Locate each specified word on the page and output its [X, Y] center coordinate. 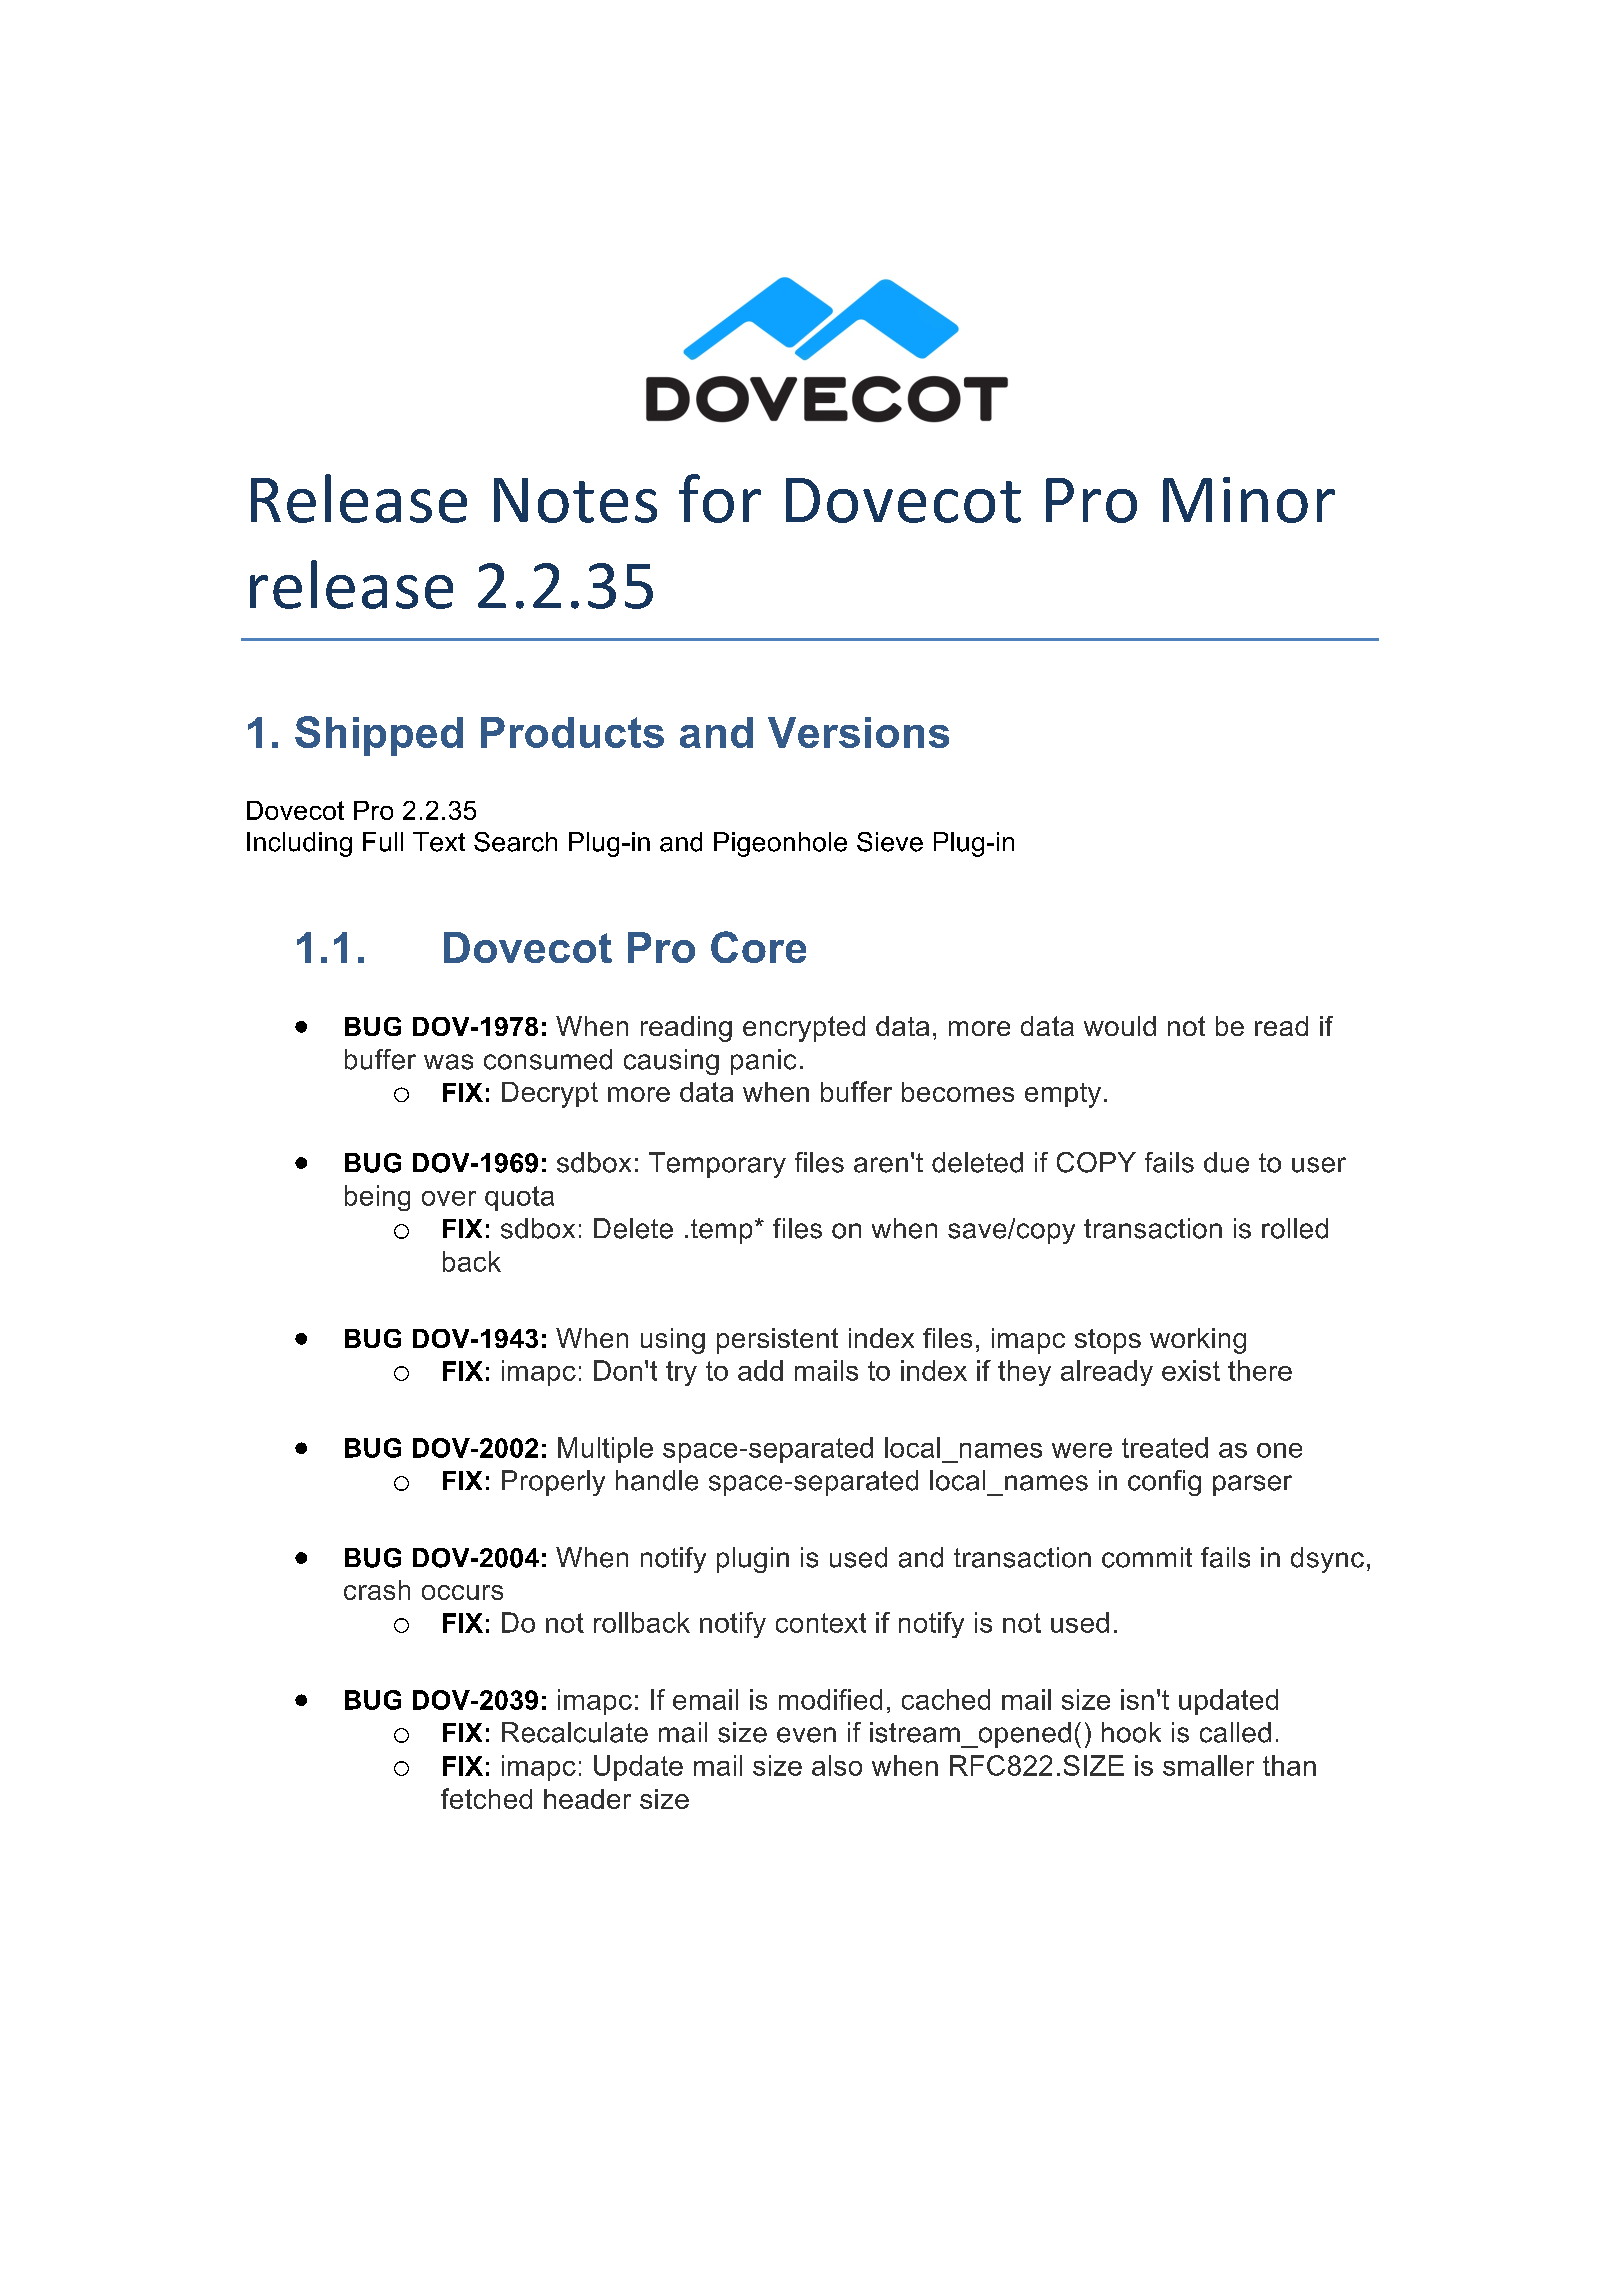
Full [383, 842]
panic [763, 1062]
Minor [1249, 500]
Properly [553, 1483]
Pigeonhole [780, 844]
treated [1165, 1447]
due [1226, 1162]
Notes [575, 500]
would [1120, 1026]
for [720, 498]
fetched [486, 1798]
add [760, 1370]
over [449, 1198]
